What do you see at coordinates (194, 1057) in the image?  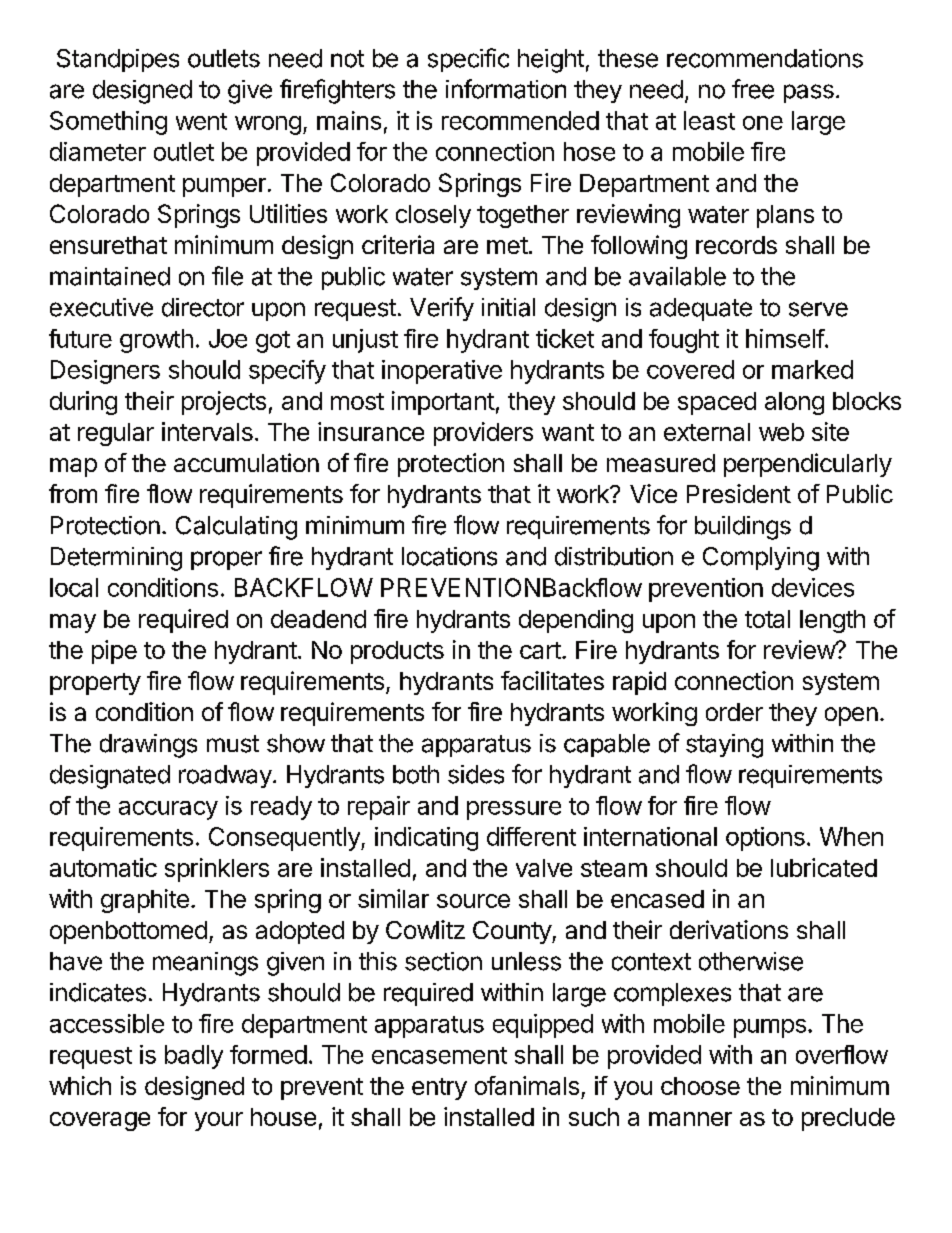 I see `badly` at bounding box center [194, 1057].
